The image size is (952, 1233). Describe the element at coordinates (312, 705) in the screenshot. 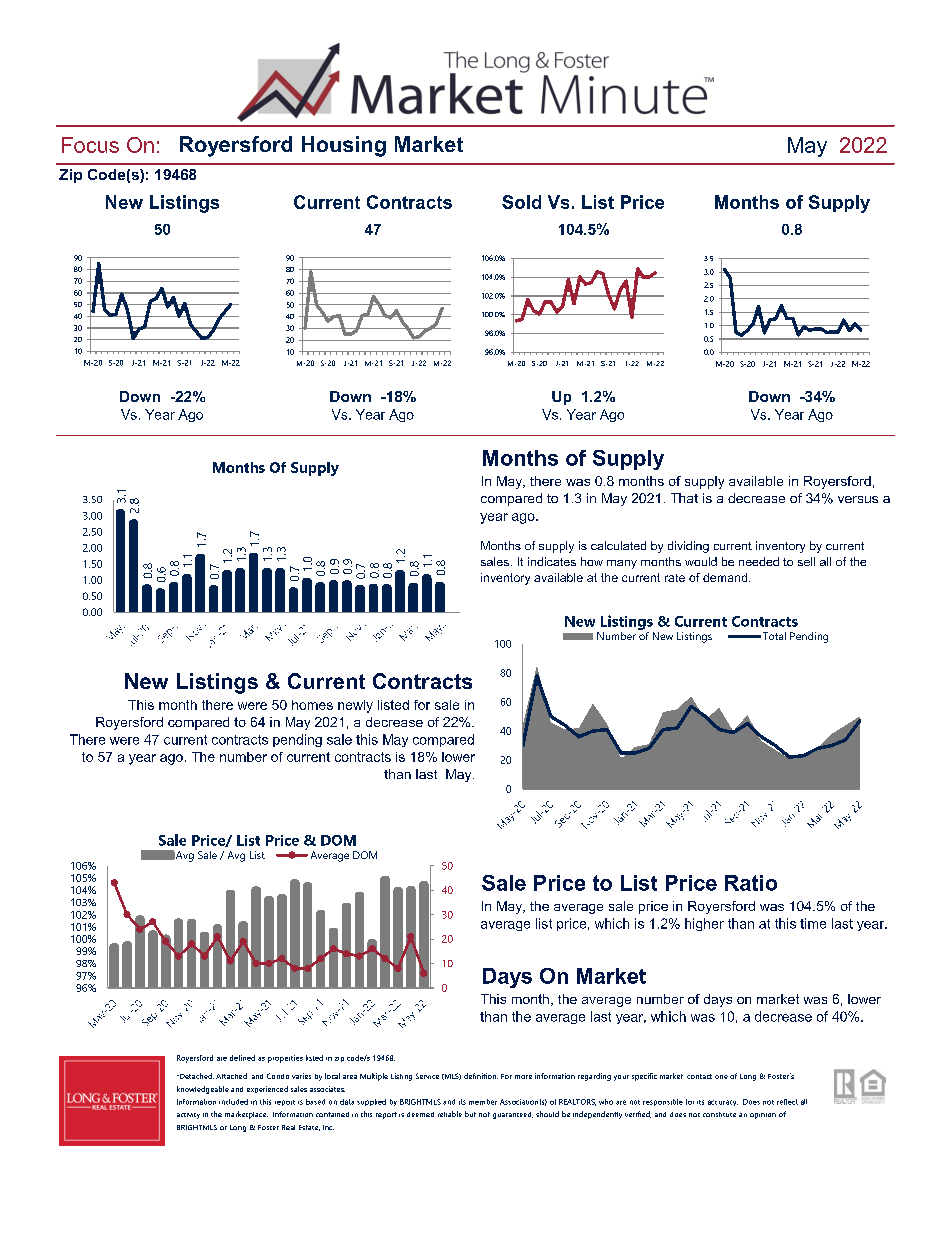

I see `homes` at that location.
